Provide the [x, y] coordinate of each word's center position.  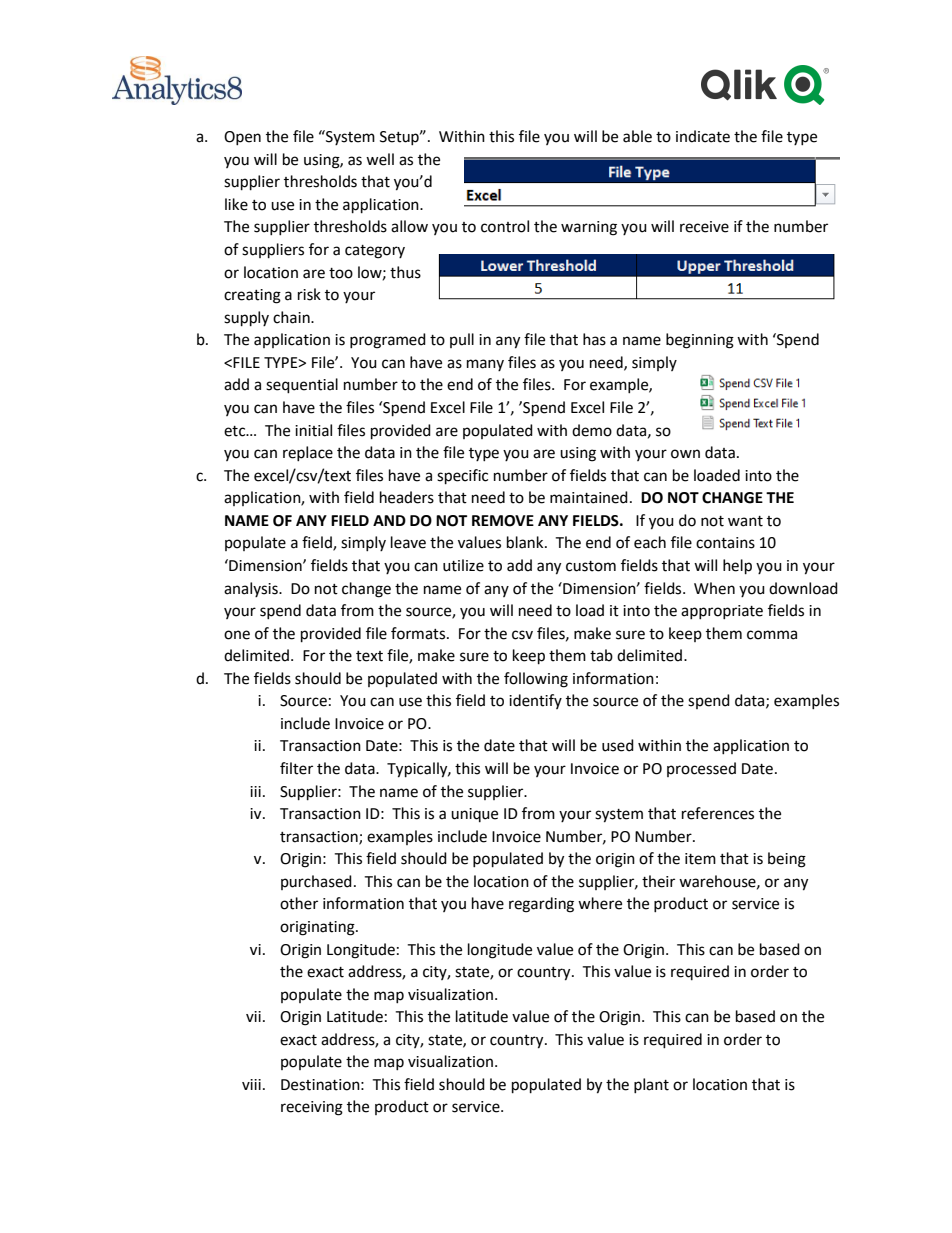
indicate [703, 136]
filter [296, 768]
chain [292, 317]
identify [535, 701]
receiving [312, 1108]
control [505, 226]
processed [701, 769]
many [485, 365]
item [700, 859]
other [299, 903]
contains [725, 543]
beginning [700, 341]
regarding [541, 905]
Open [242, 138]
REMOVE [503, 521]
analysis [252, 589]
